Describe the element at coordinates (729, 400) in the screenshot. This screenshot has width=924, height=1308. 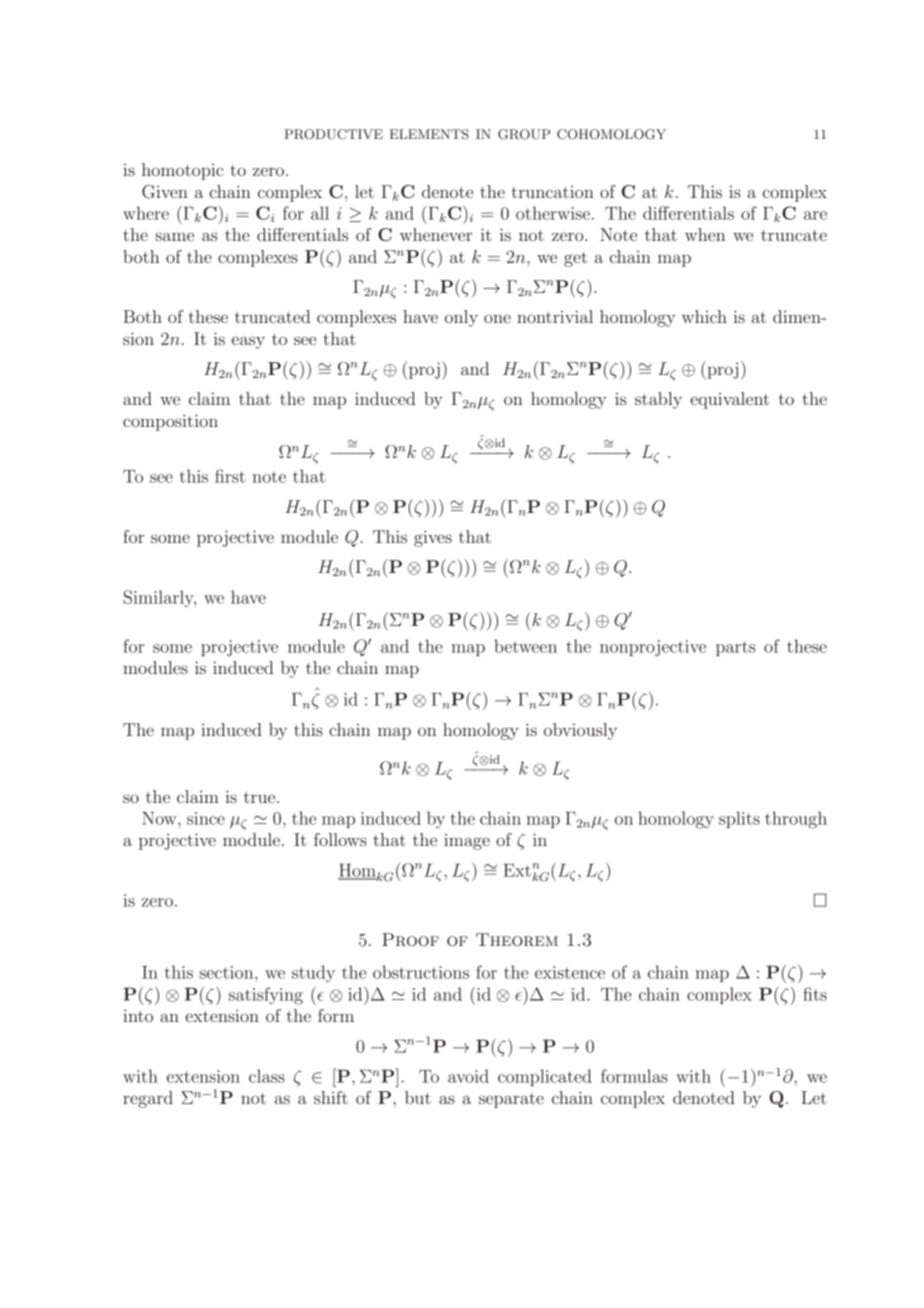
I see `equivalent` at that location.
